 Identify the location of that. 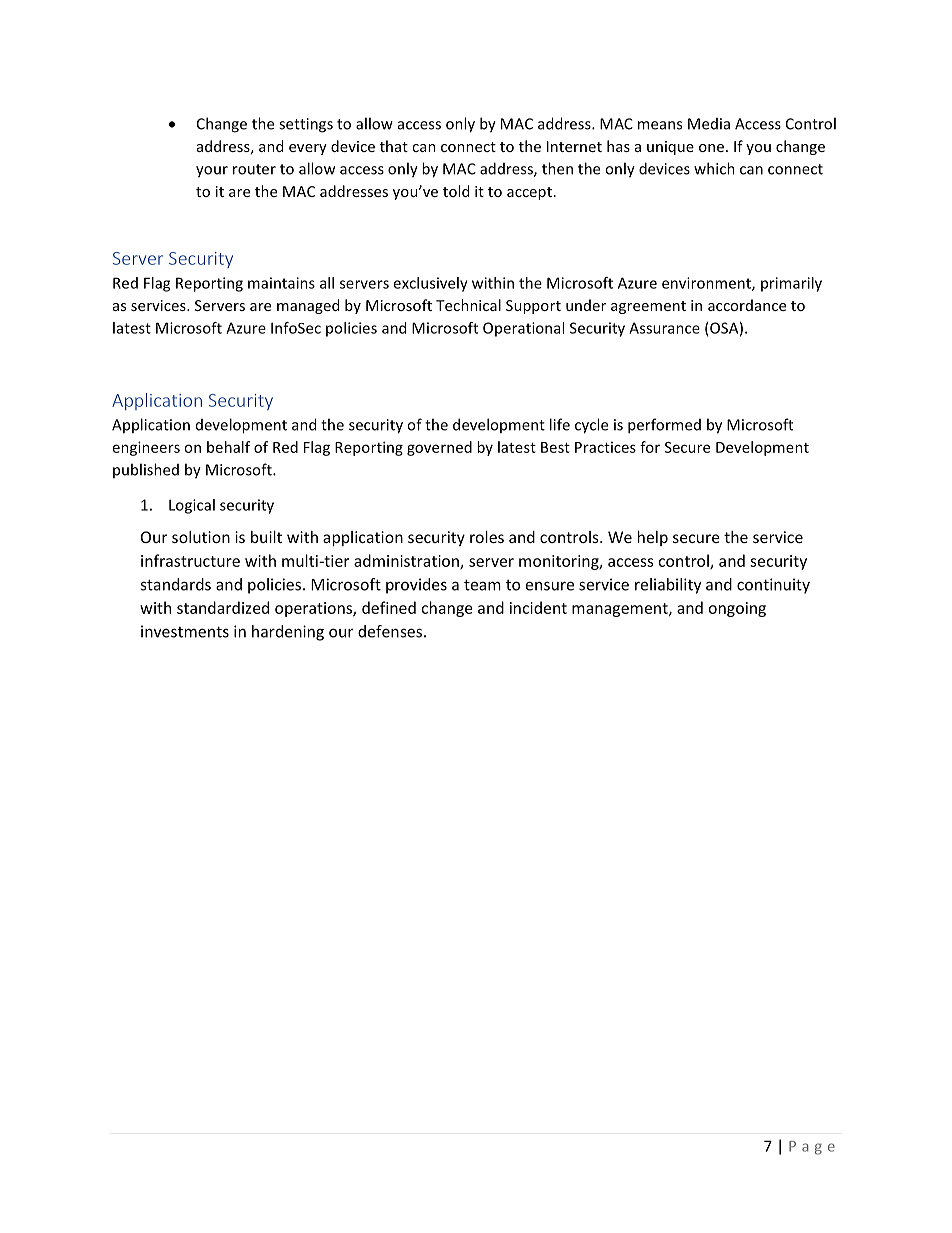
(394, 146).
